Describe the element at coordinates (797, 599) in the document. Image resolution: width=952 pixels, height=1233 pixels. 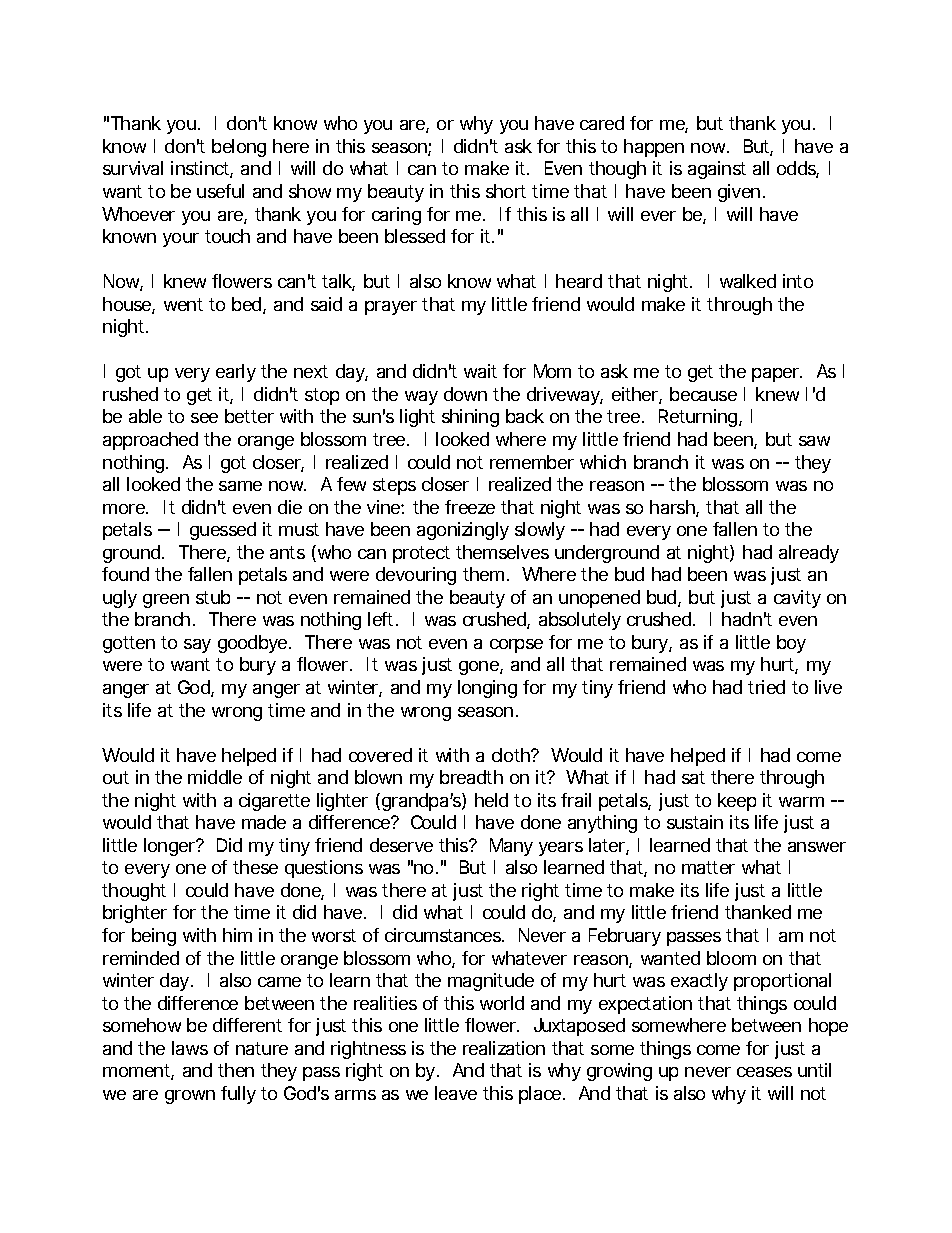
I see `cavity` at that location.
